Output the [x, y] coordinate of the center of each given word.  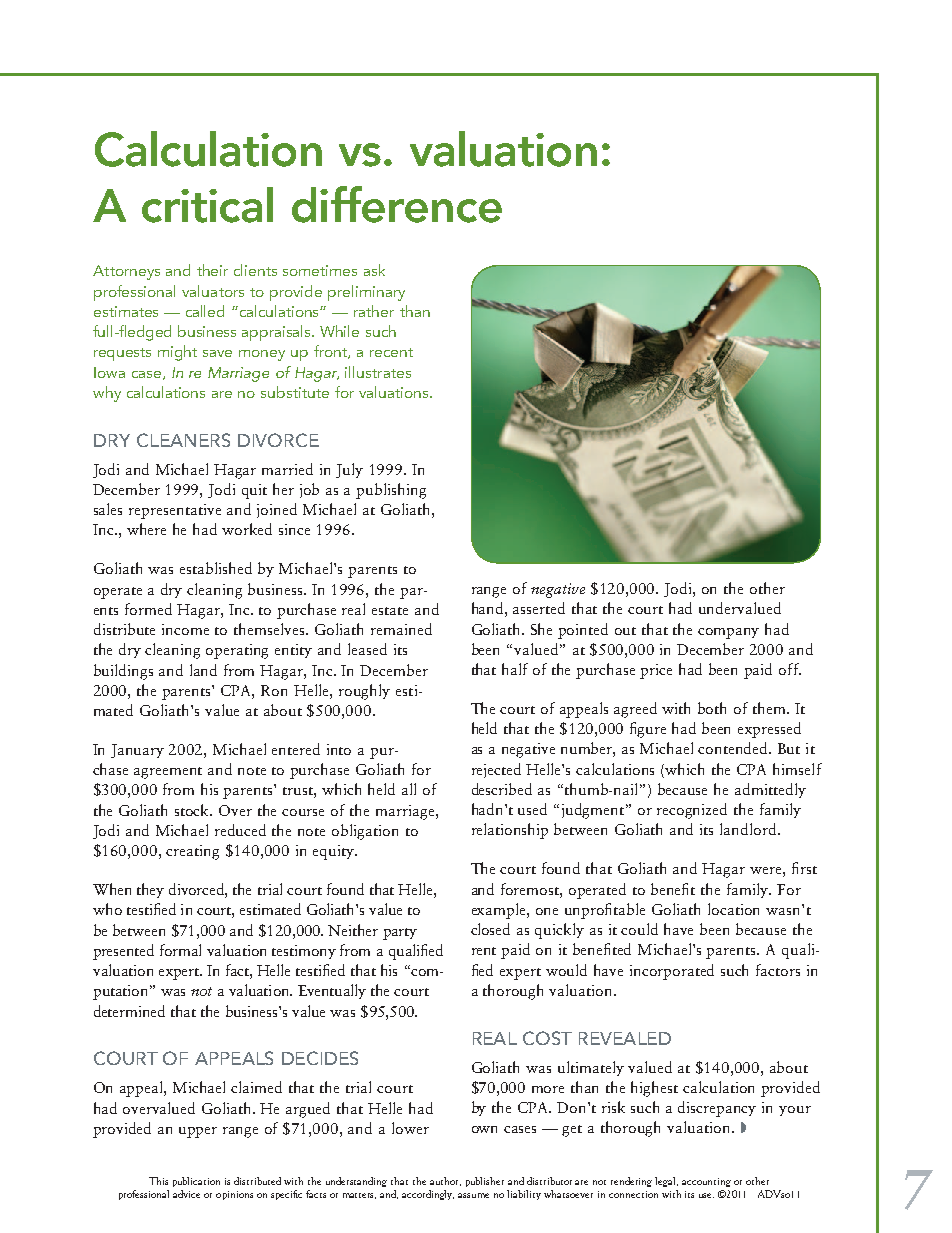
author [445, 1181]
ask [374, 270]
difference [397, 204]
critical [207, 205]
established [216, 568]
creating [192, 852]
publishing [391, 491]
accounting [706, 1182]
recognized [692, 811]
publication [196, 1182]
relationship [510, 831]
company [728, 633]
